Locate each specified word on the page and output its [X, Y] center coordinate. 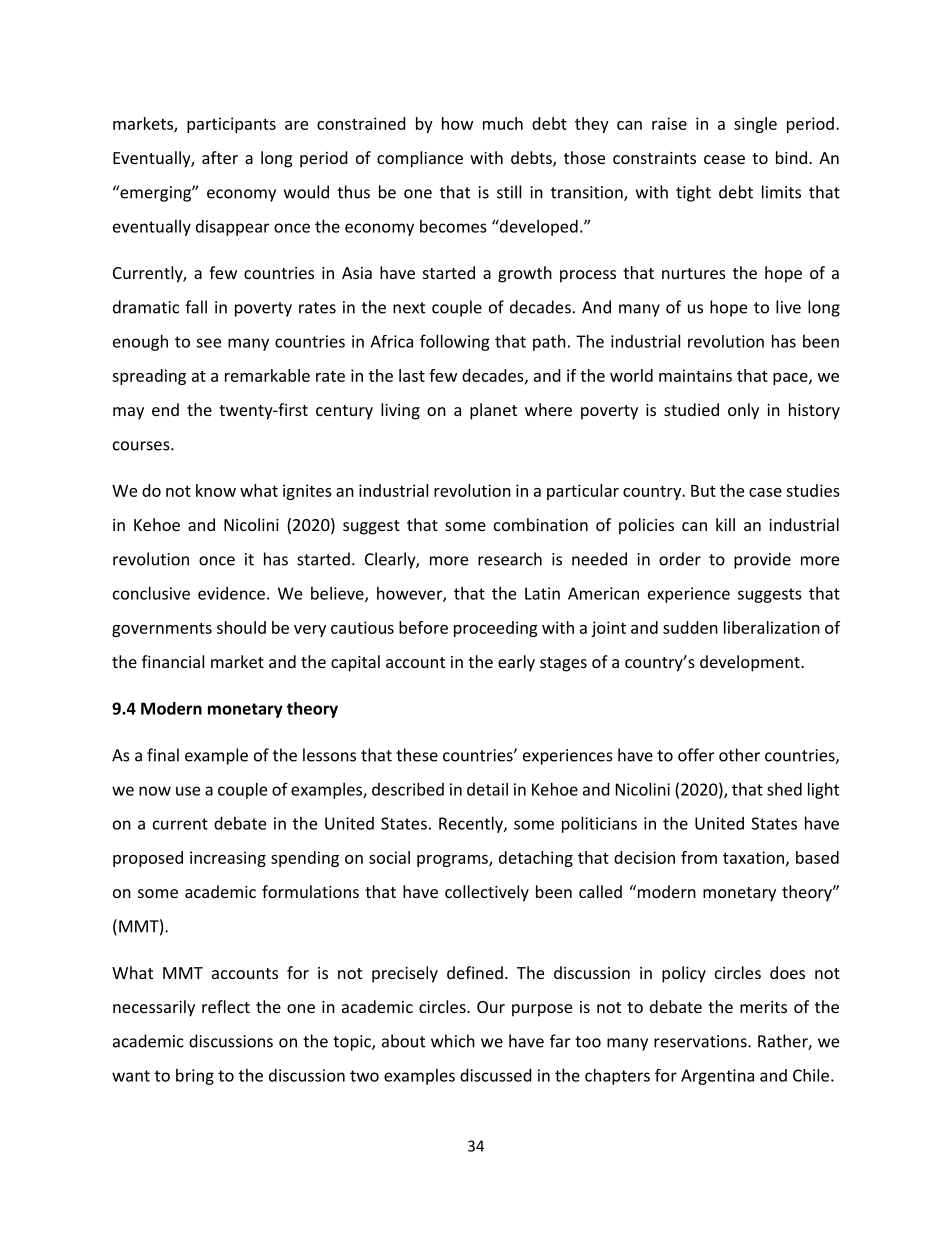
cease [724, 159]
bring [195, 1077]
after [220, 157]
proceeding [496, 629]
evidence [231, 593]
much [503, 123]
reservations [701, 1041]
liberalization [772, 627]
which [453, 1041]
